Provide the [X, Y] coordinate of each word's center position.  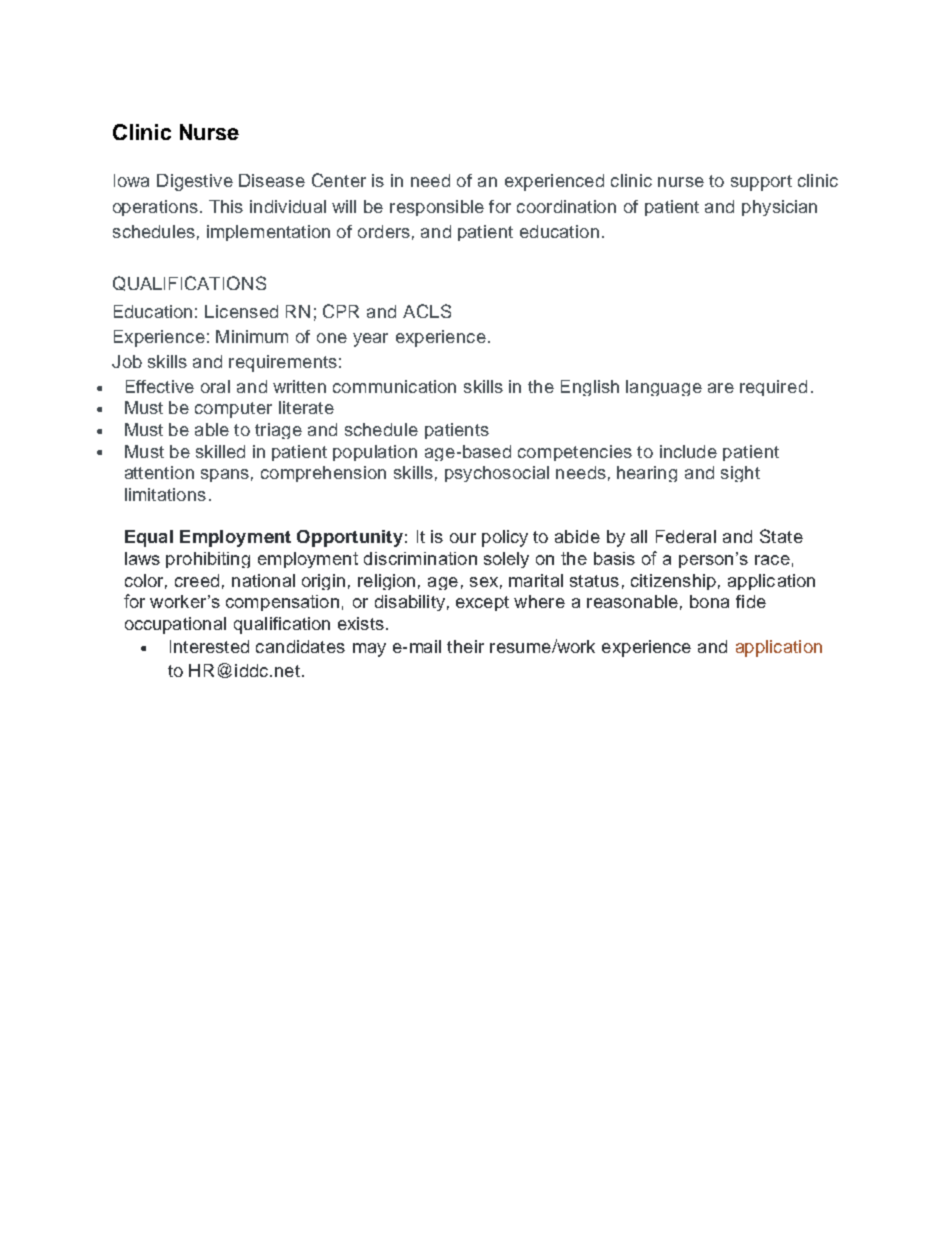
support [761, 183]
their [465, 646]
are [721, 388]
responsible [437, 208]
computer [233, 410]
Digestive [195, 182]
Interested [209, 646]
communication [394, 386]
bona [709, 601]
